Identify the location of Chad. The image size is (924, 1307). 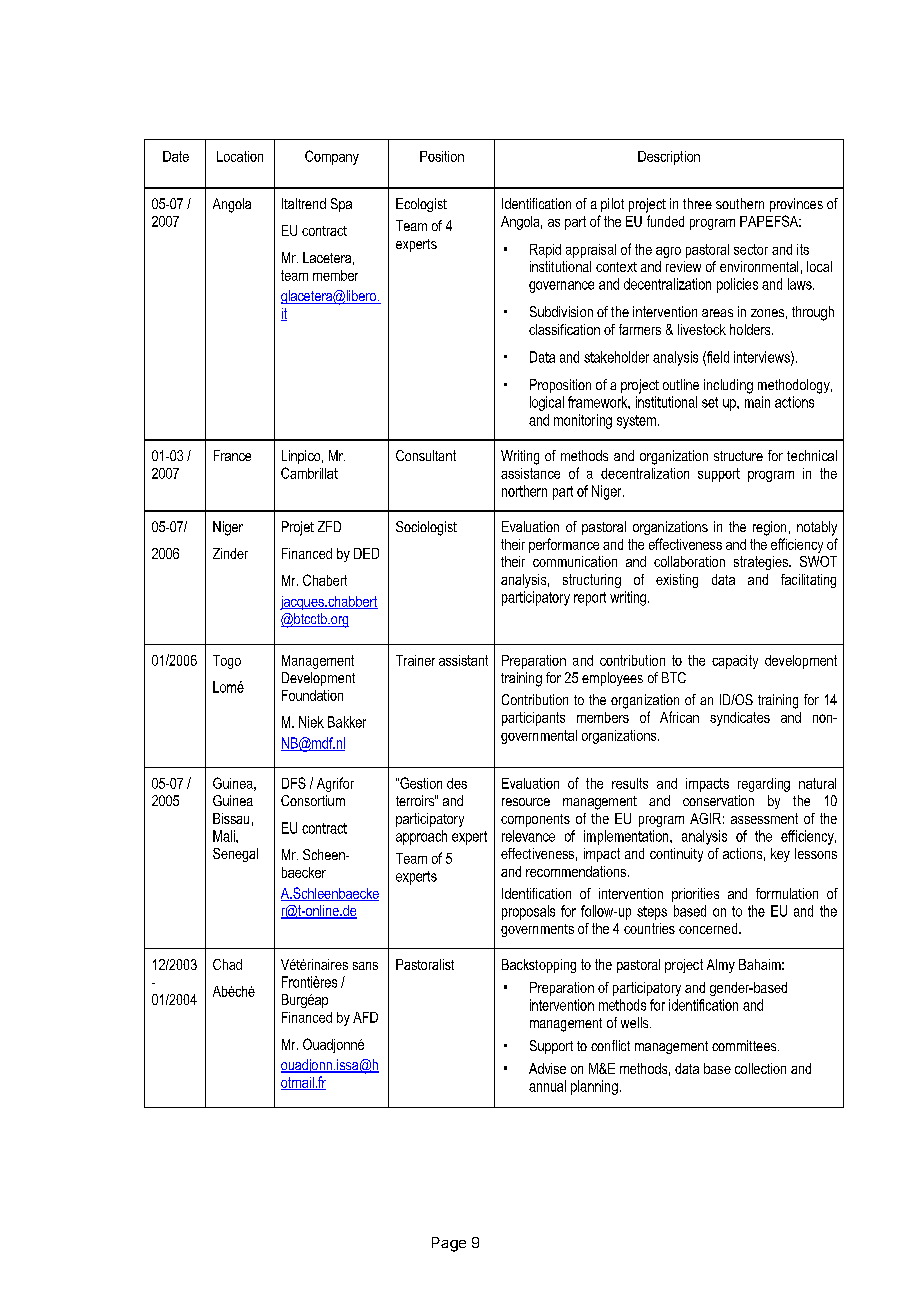
(227, 964).
